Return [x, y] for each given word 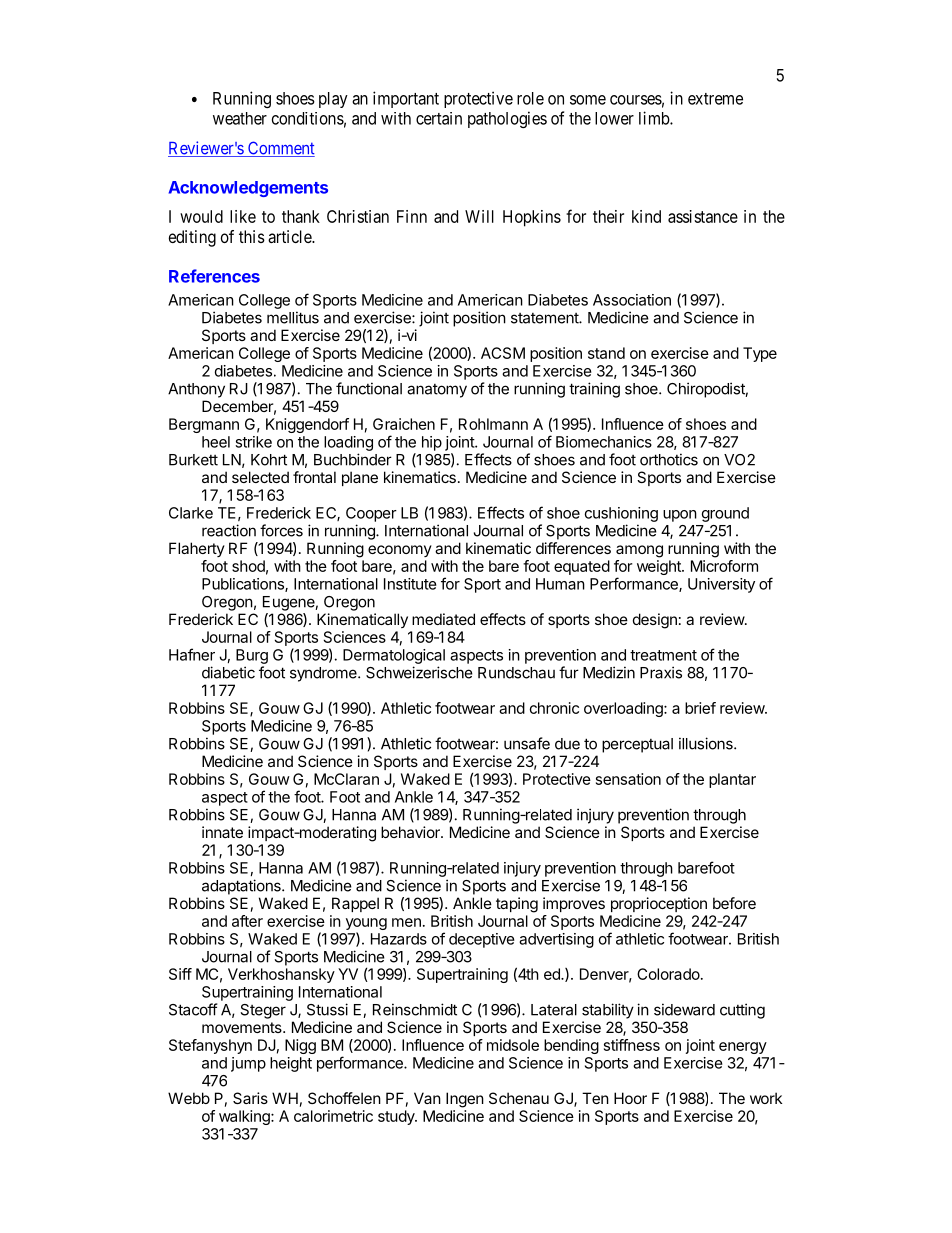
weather [240, 118]
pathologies [507, 119]
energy [743, 1048]
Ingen [465, 1100]
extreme [715, 99]
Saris [250, 1098]
